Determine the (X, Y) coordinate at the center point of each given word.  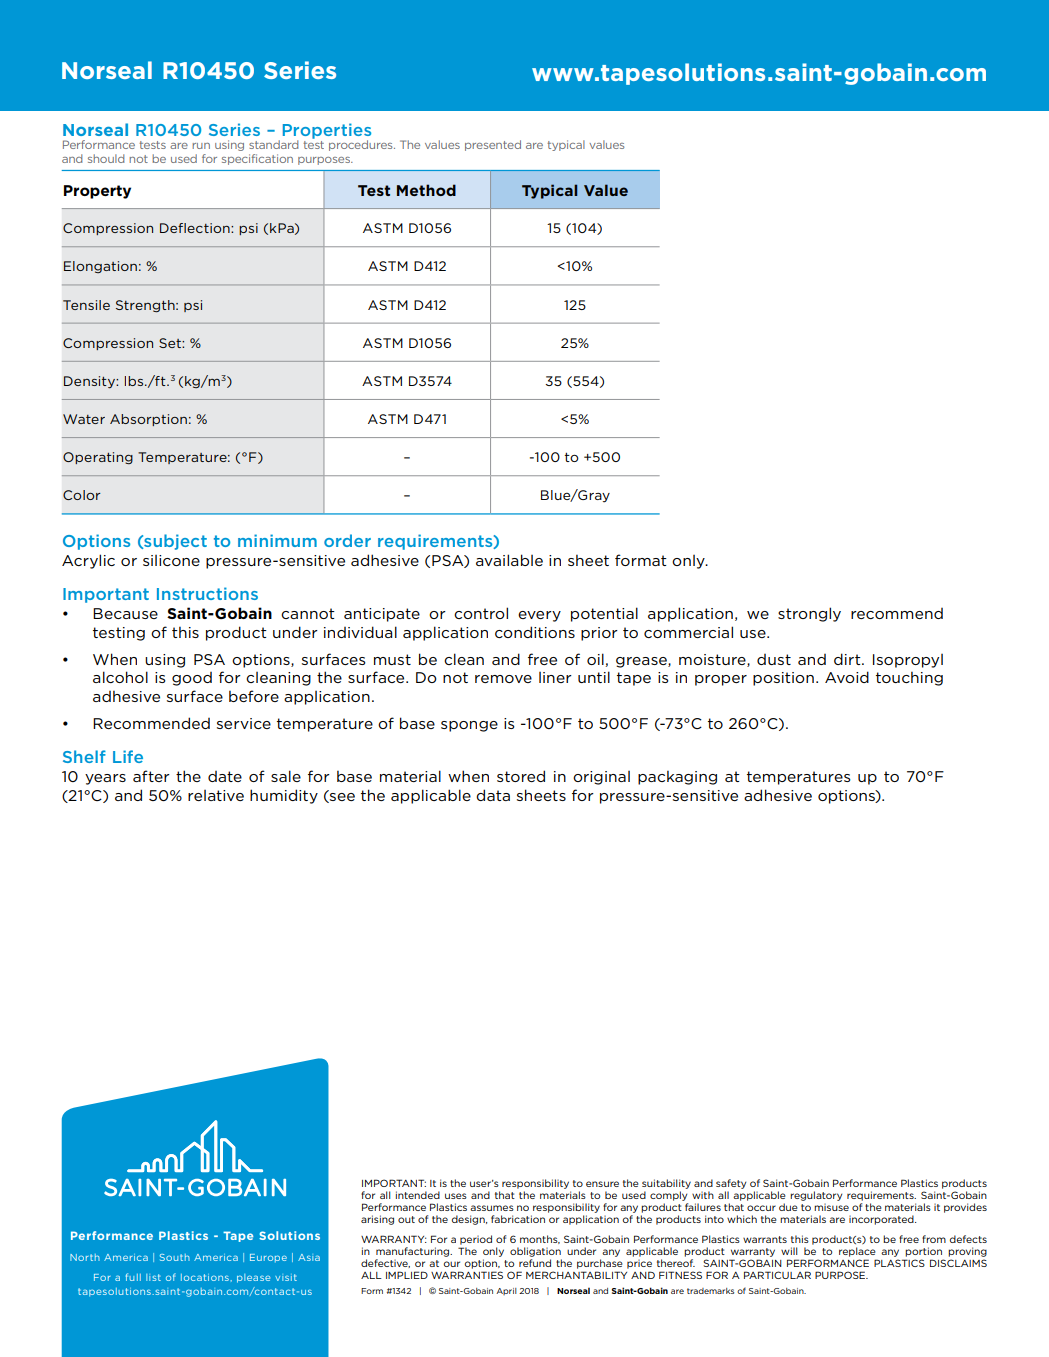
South (175, 1257)
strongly (809, 614)
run (201, 146)
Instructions (207, 593)
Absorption (148, 420)
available (509, 560)
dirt (848, 659)
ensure (602, 1184)
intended (418, 1195)
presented (493, 145)
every (539, 616)
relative (216, 795)
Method (426, 190)
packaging (677, 778)
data (493, 795)
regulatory (816, 1196)
